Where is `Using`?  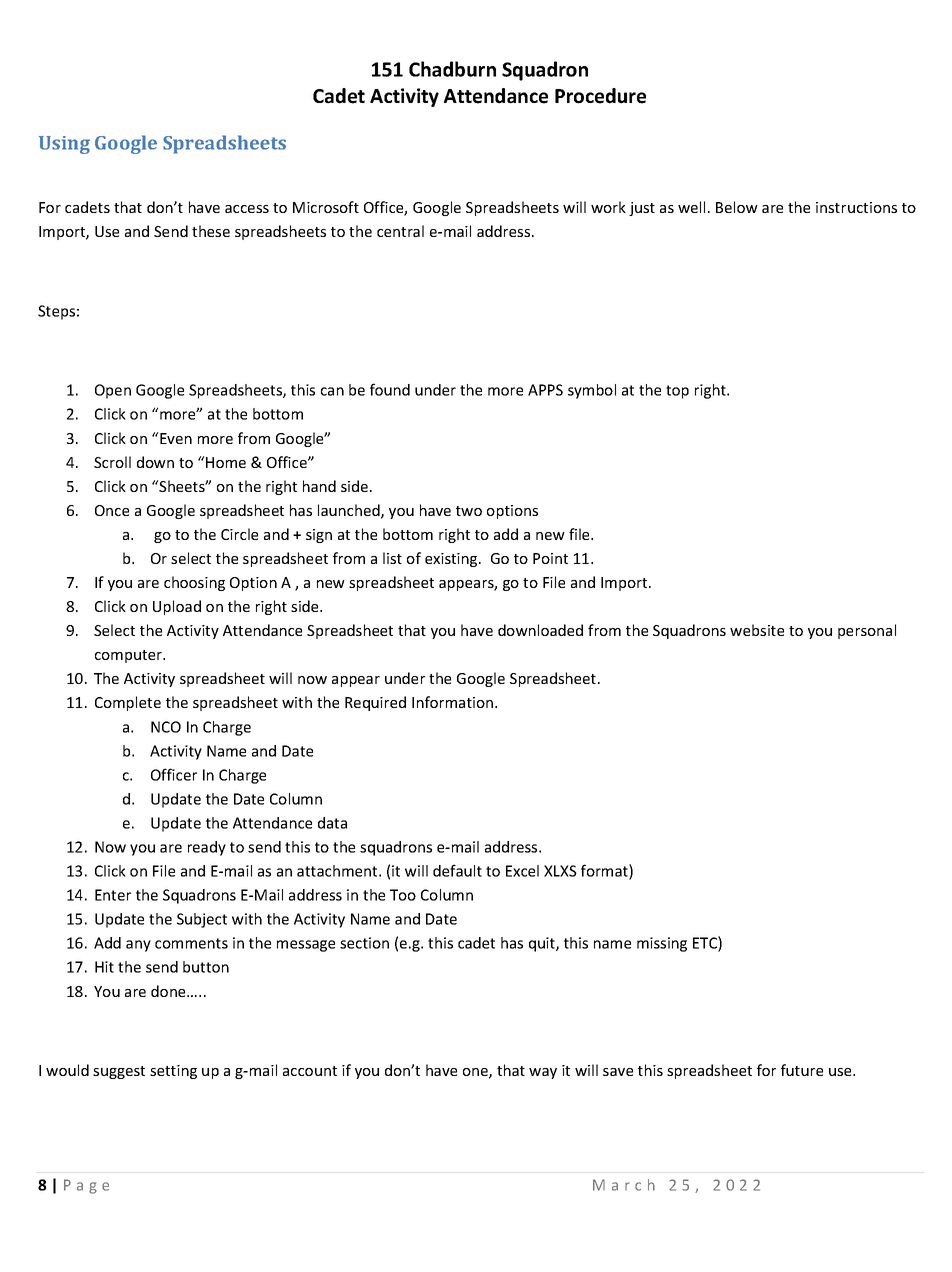
Using is located at coordinates (64, 145).
